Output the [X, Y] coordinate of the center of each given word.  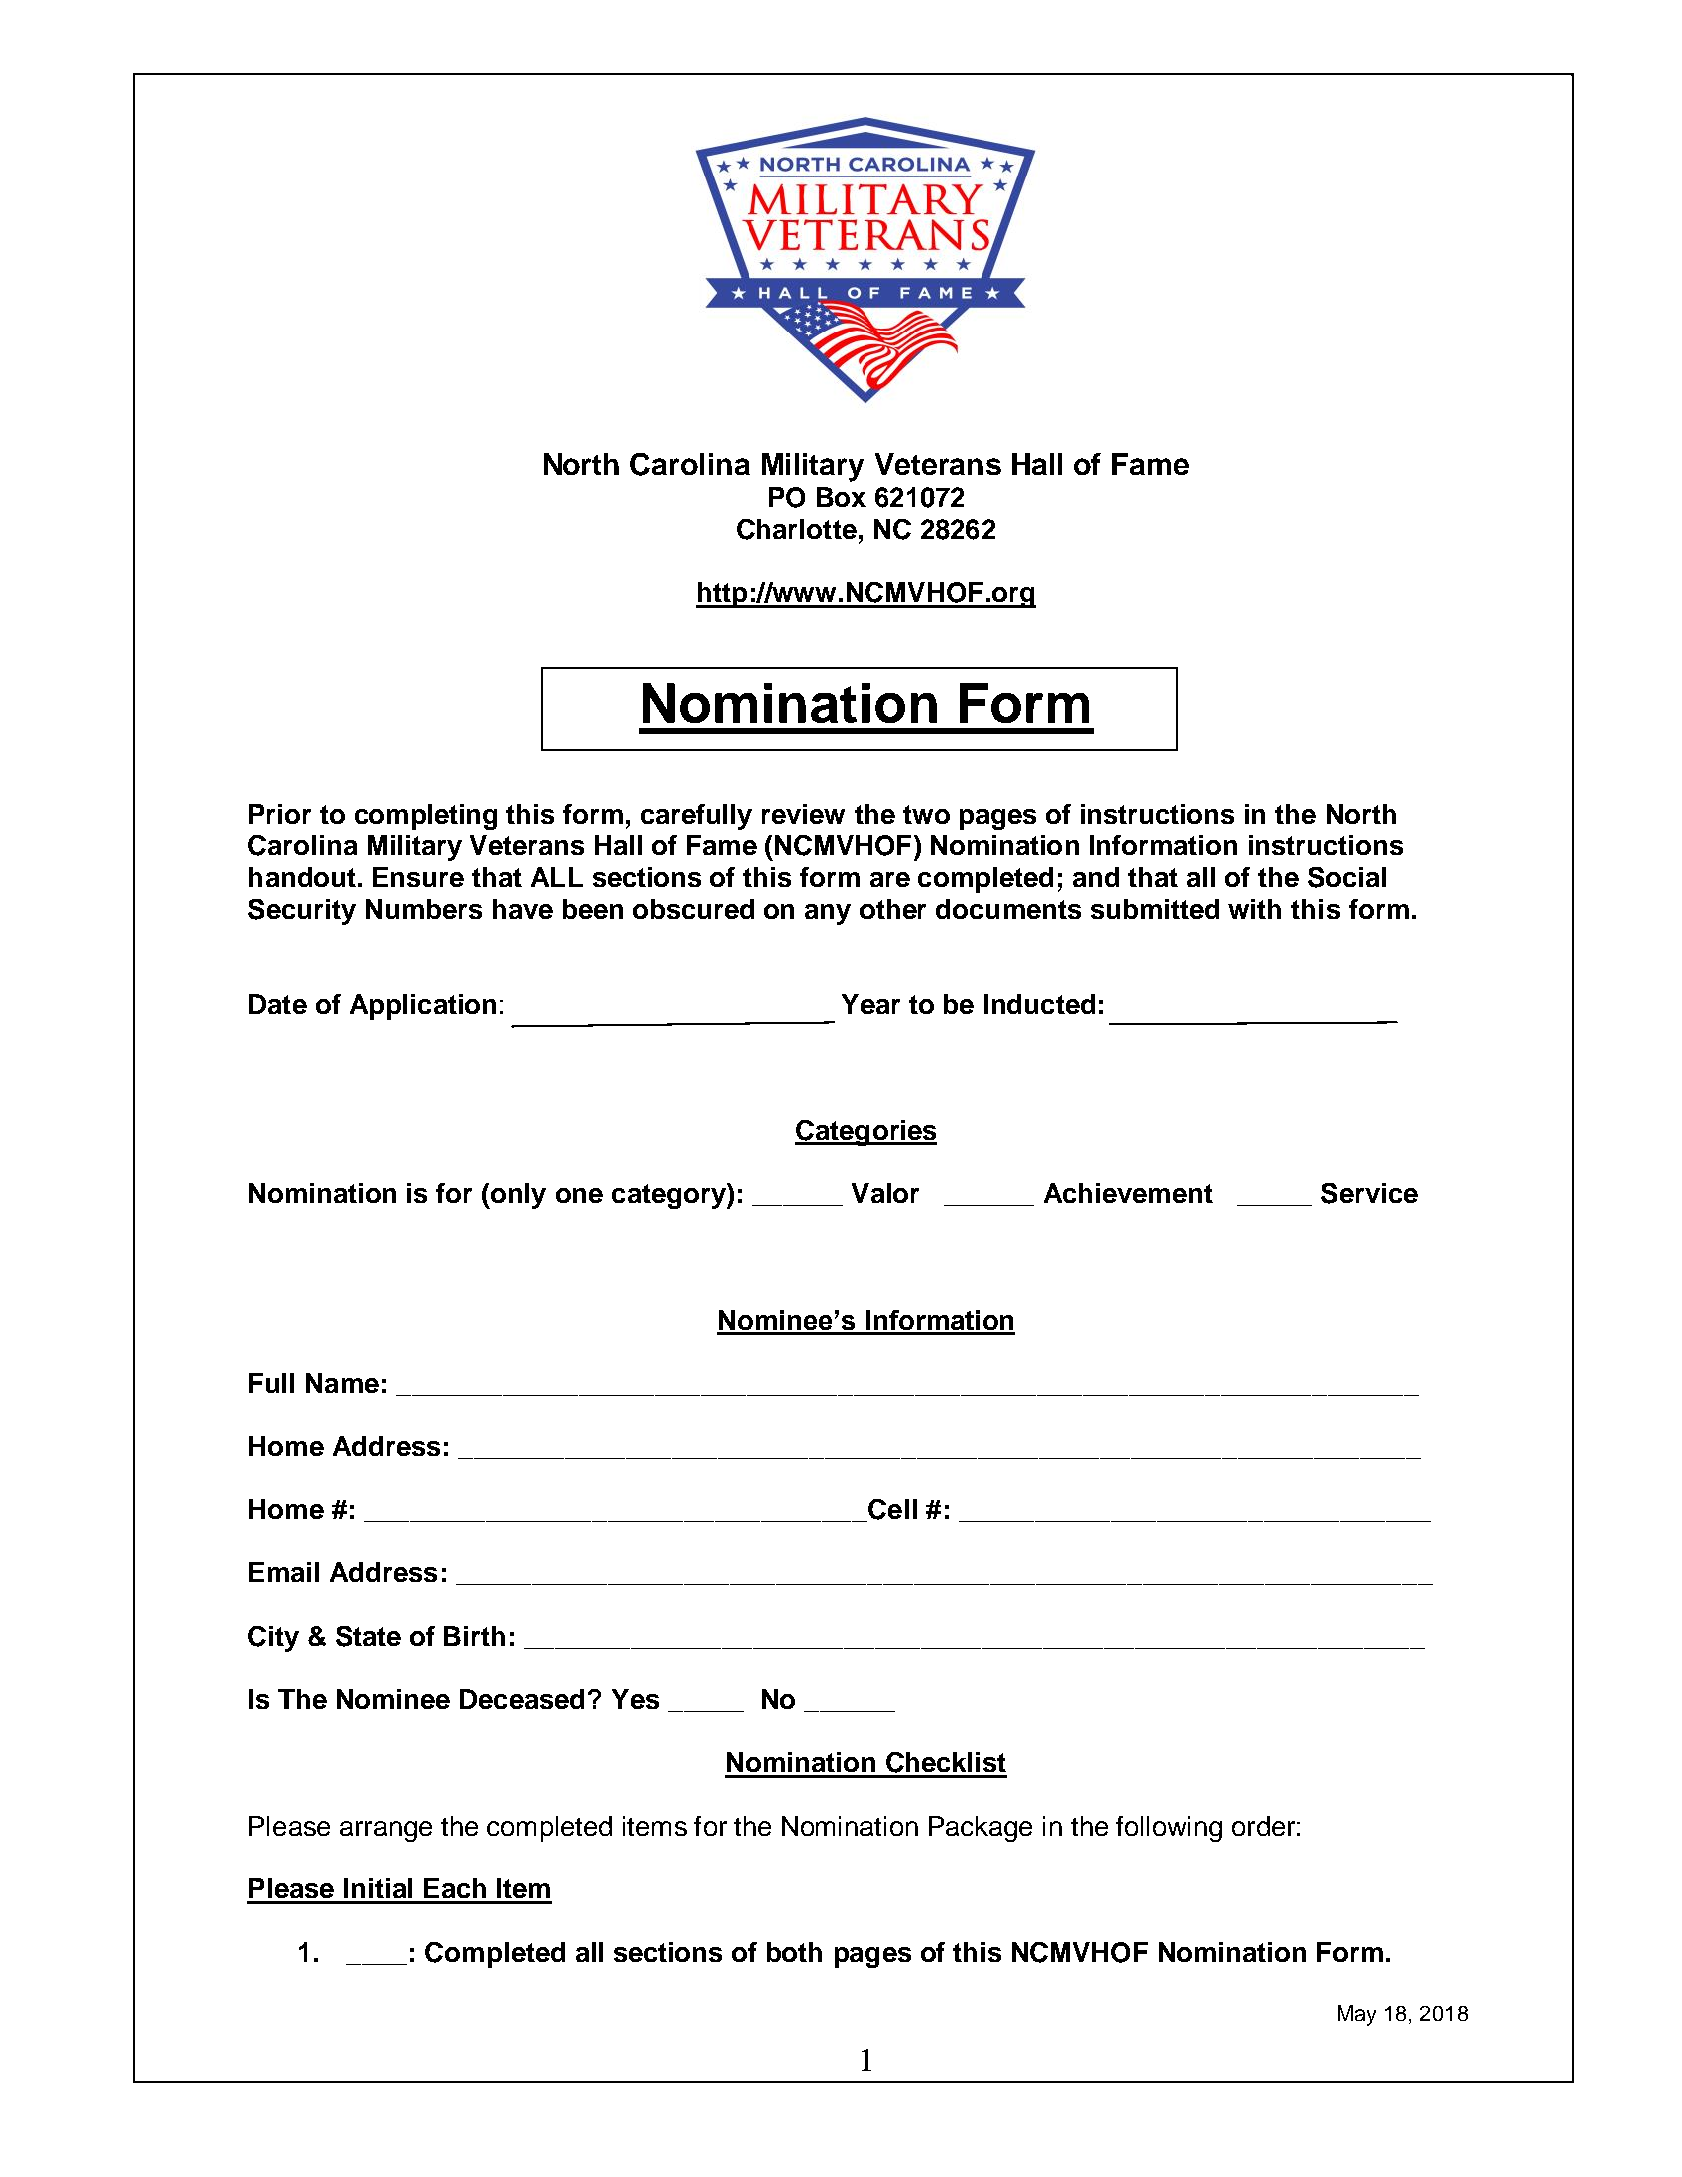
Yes [635, 1699]
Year [871, 1004]
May [1357, 2015]
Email [284, 1572]
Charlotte [797, 529]
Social [1347, 877]
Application [423, 1007]
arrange [386, 1831]
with [1254, 909]
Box [841, 497]
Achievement [1128, 1193]
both [794, 1952]
